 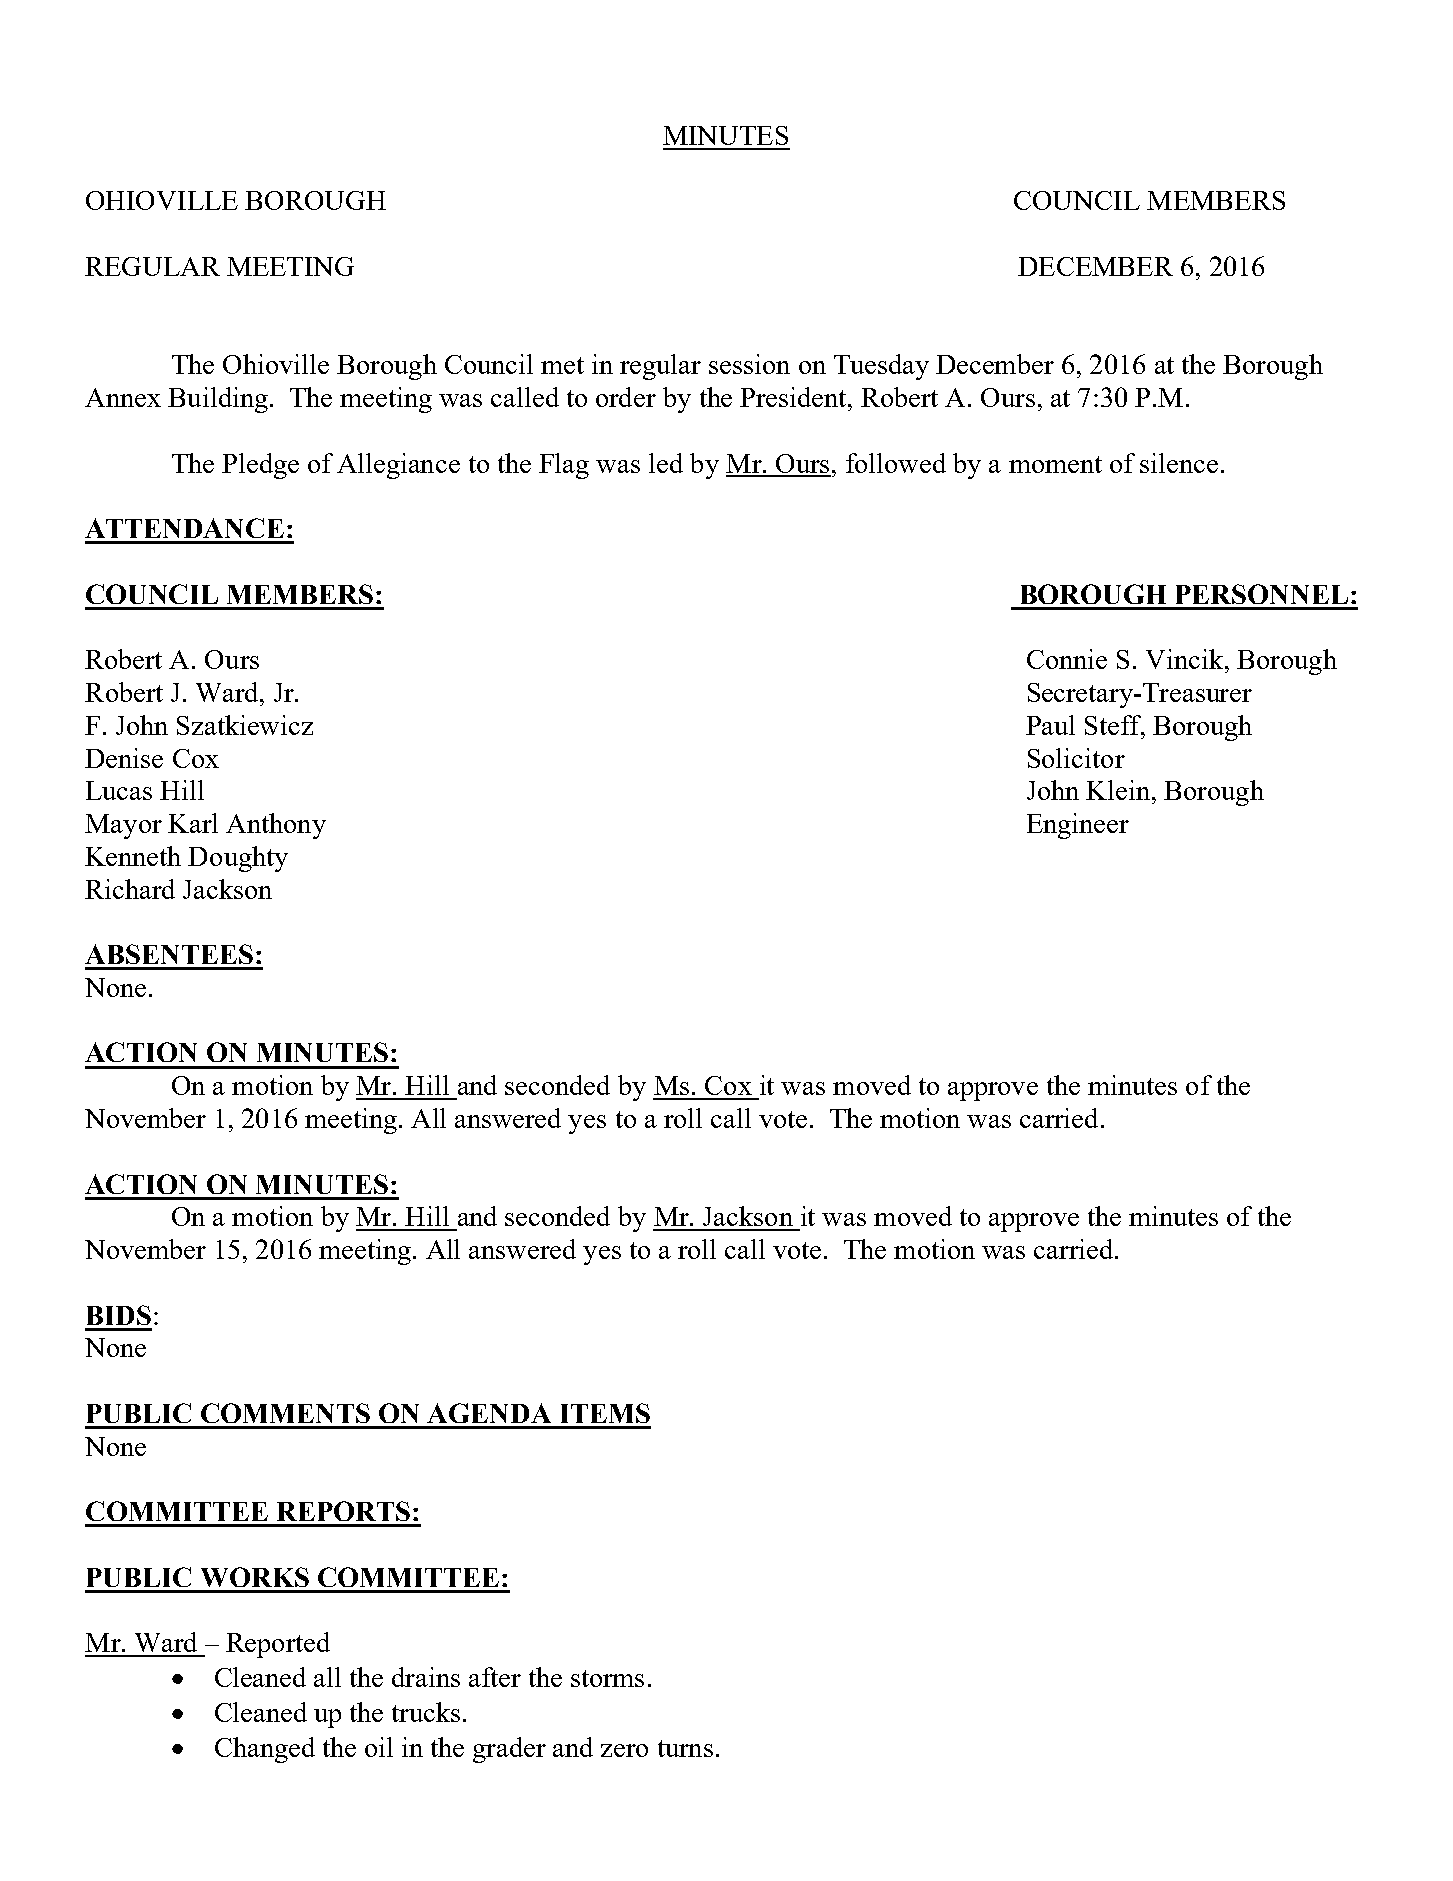 What do you see at coordinates (607, 1678) in the document?
I see `storms` at bounding box center [607, 1678].
